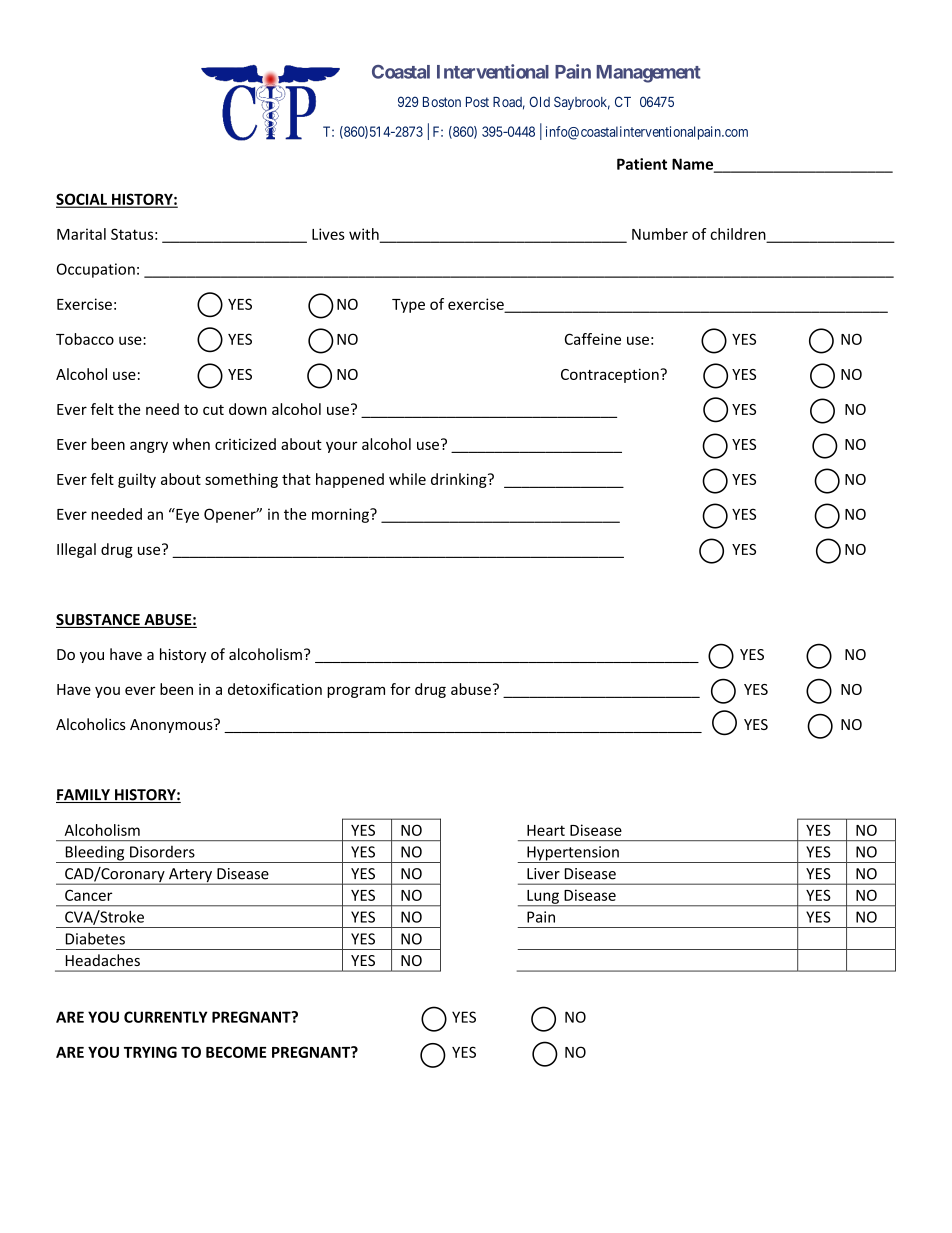  I want to click on Eye, so click(186, 515).
